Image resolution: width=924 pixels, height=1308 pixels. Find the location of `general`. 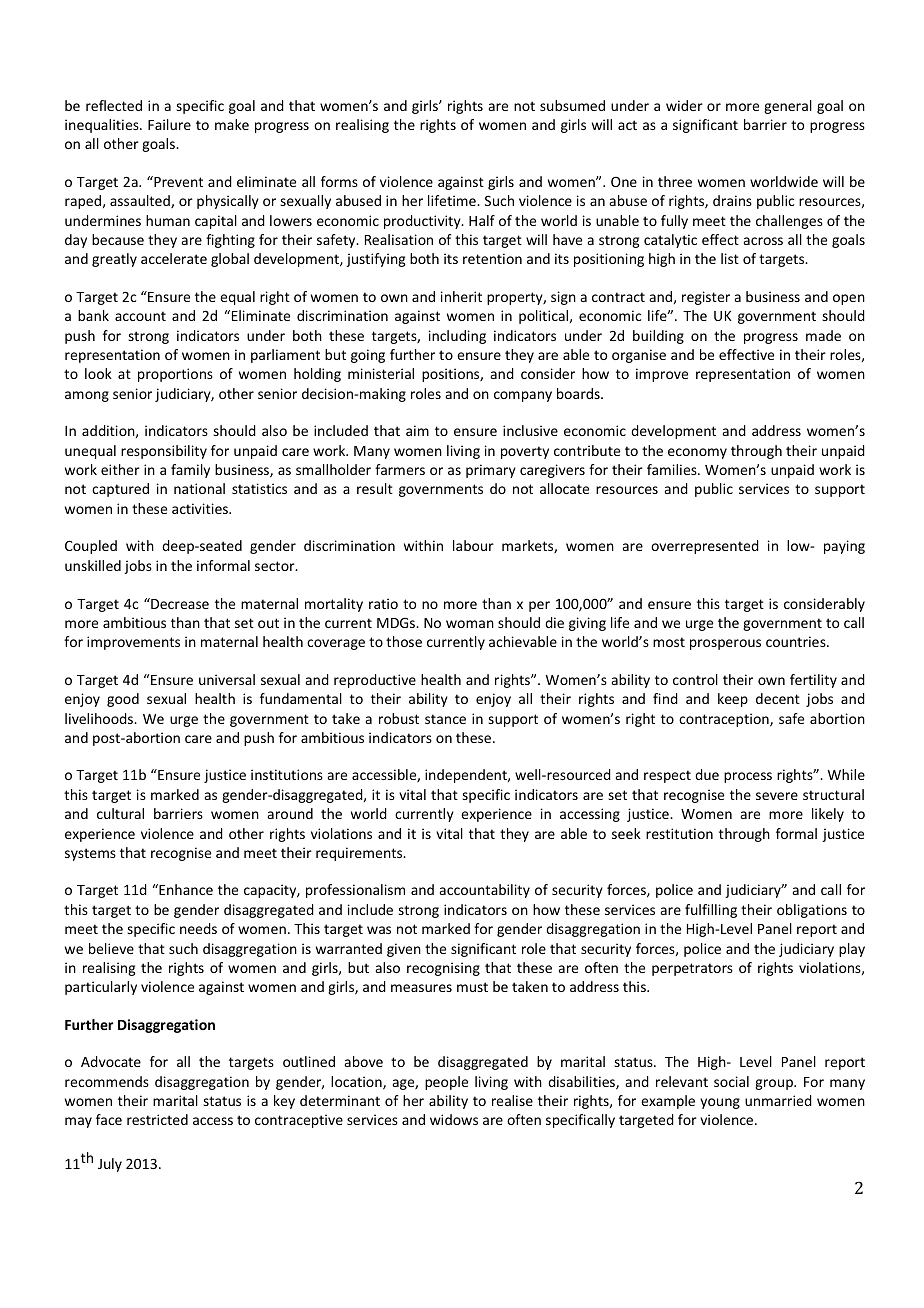

general is located at coordinates (788, 107).
